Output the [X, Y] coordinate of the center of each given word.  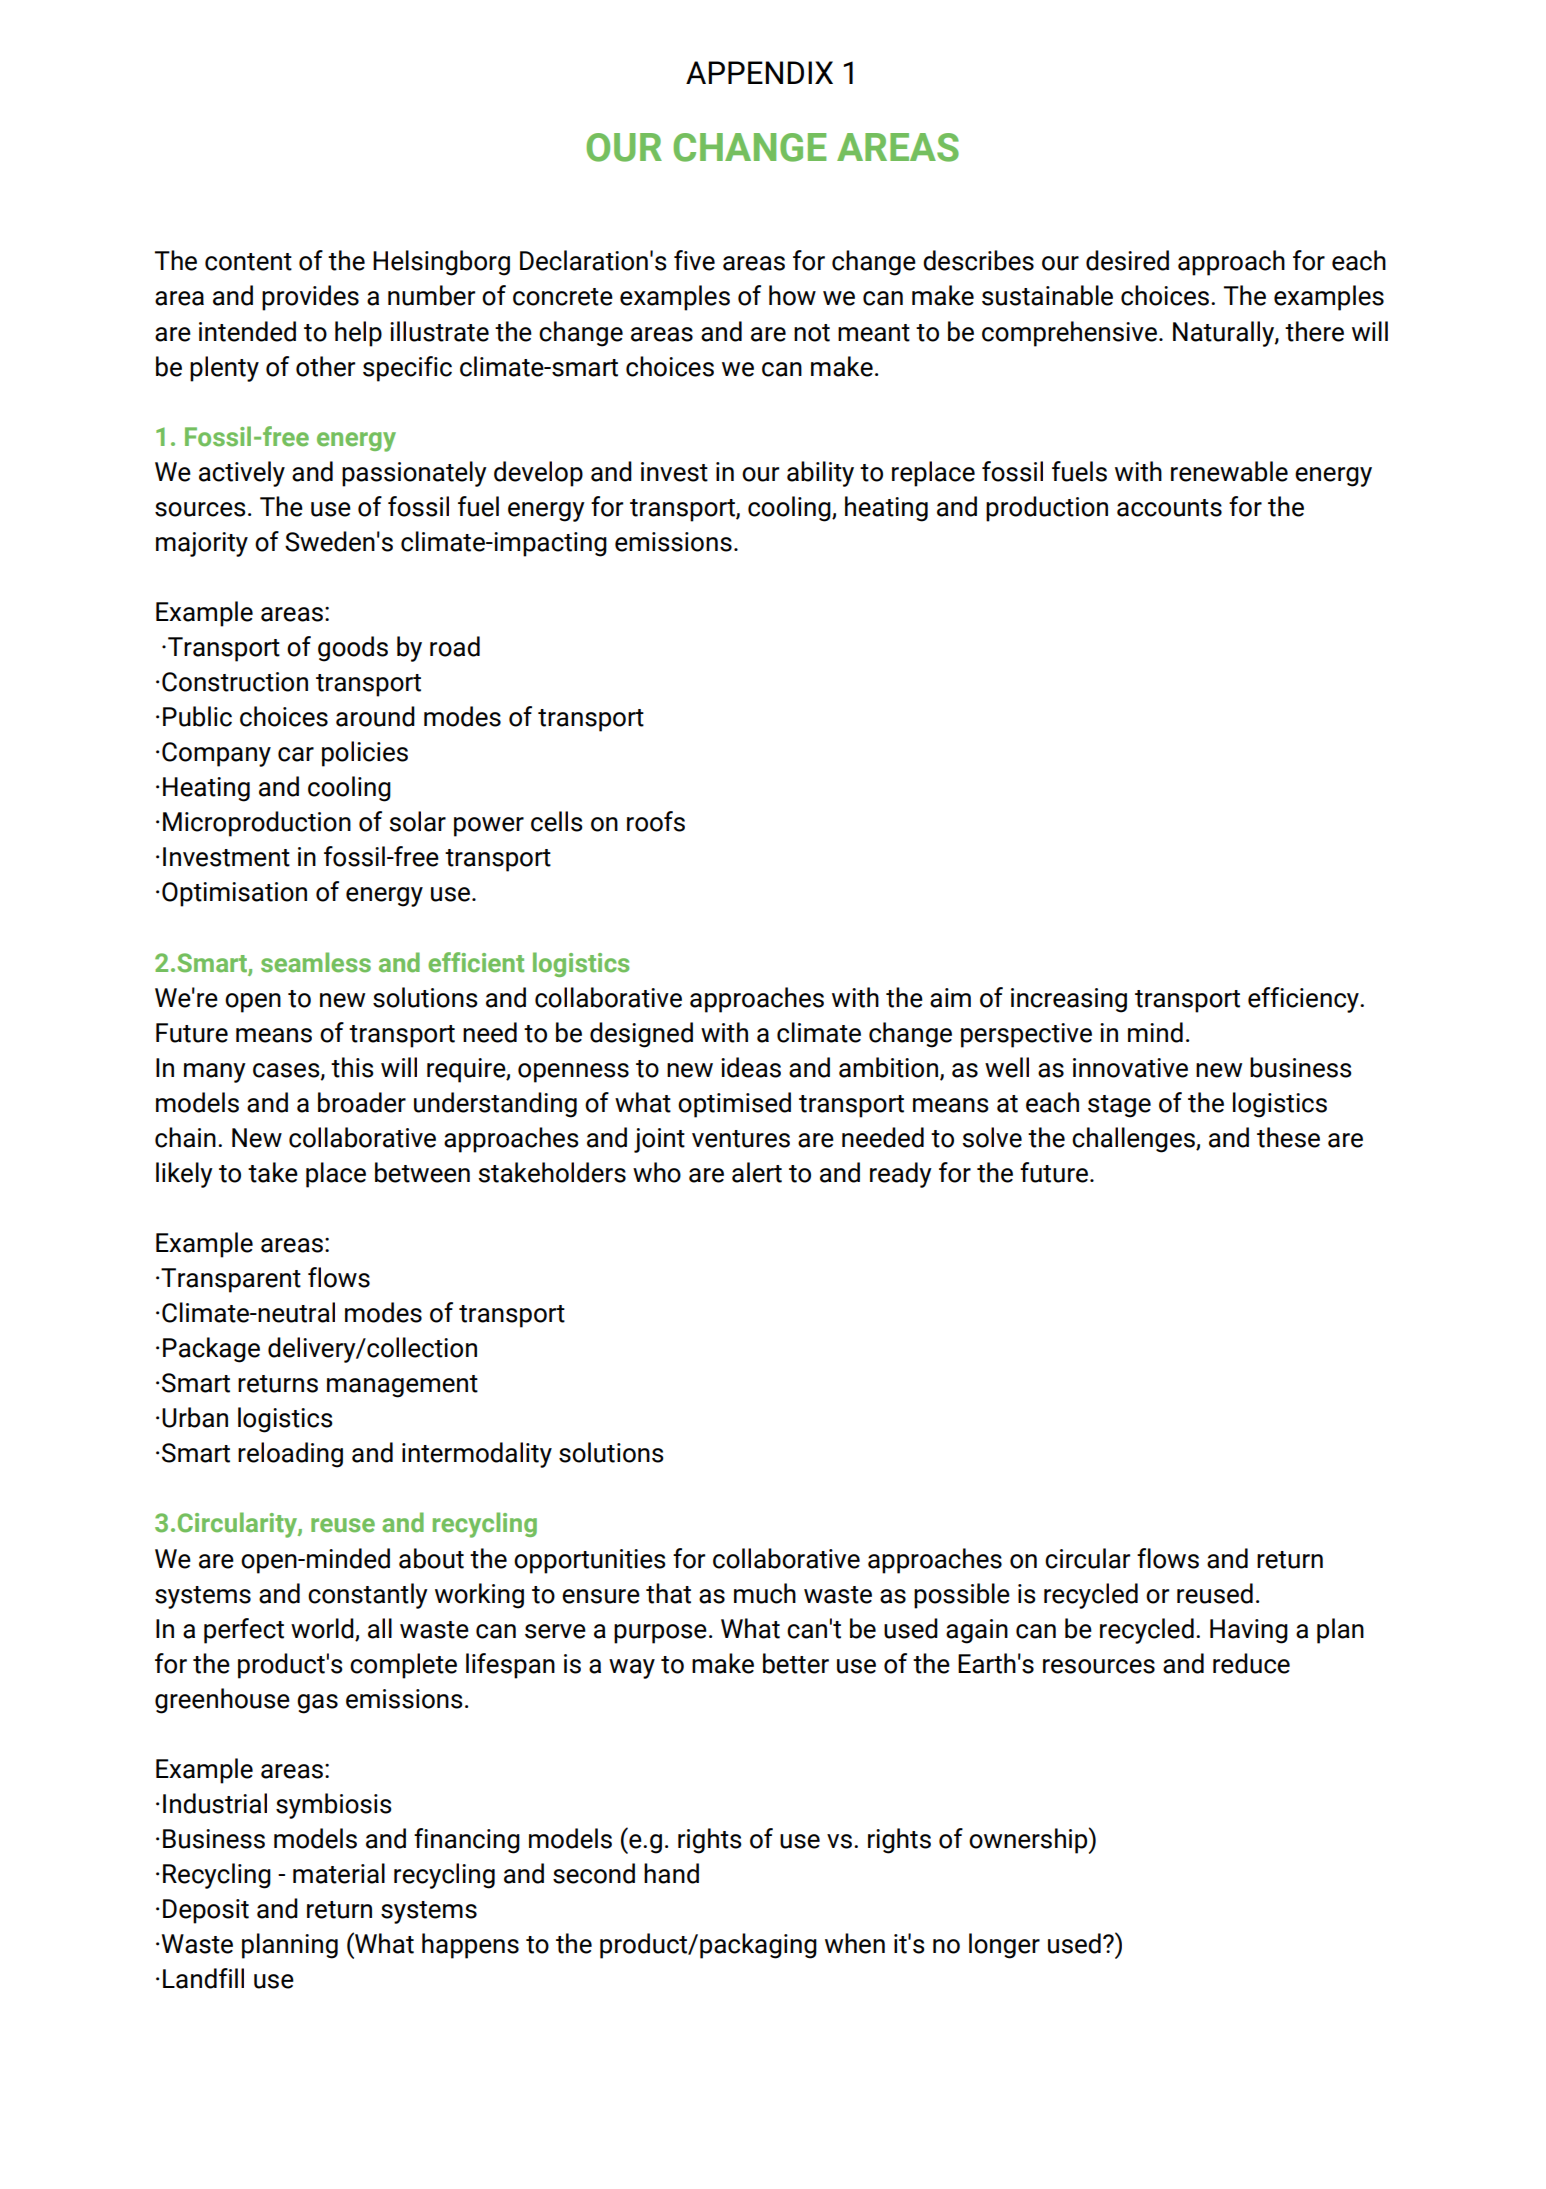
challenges [1134, 1140]
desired [1127, 260]
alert [757, 1172]
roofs [656, 821]
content [248, 262]
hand [671, 1873]
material [339, 1873]
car [296, 754]
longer [1004, 1946]
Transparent [231, 1280]
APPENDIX [759, 72]
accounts [1169, 508]
